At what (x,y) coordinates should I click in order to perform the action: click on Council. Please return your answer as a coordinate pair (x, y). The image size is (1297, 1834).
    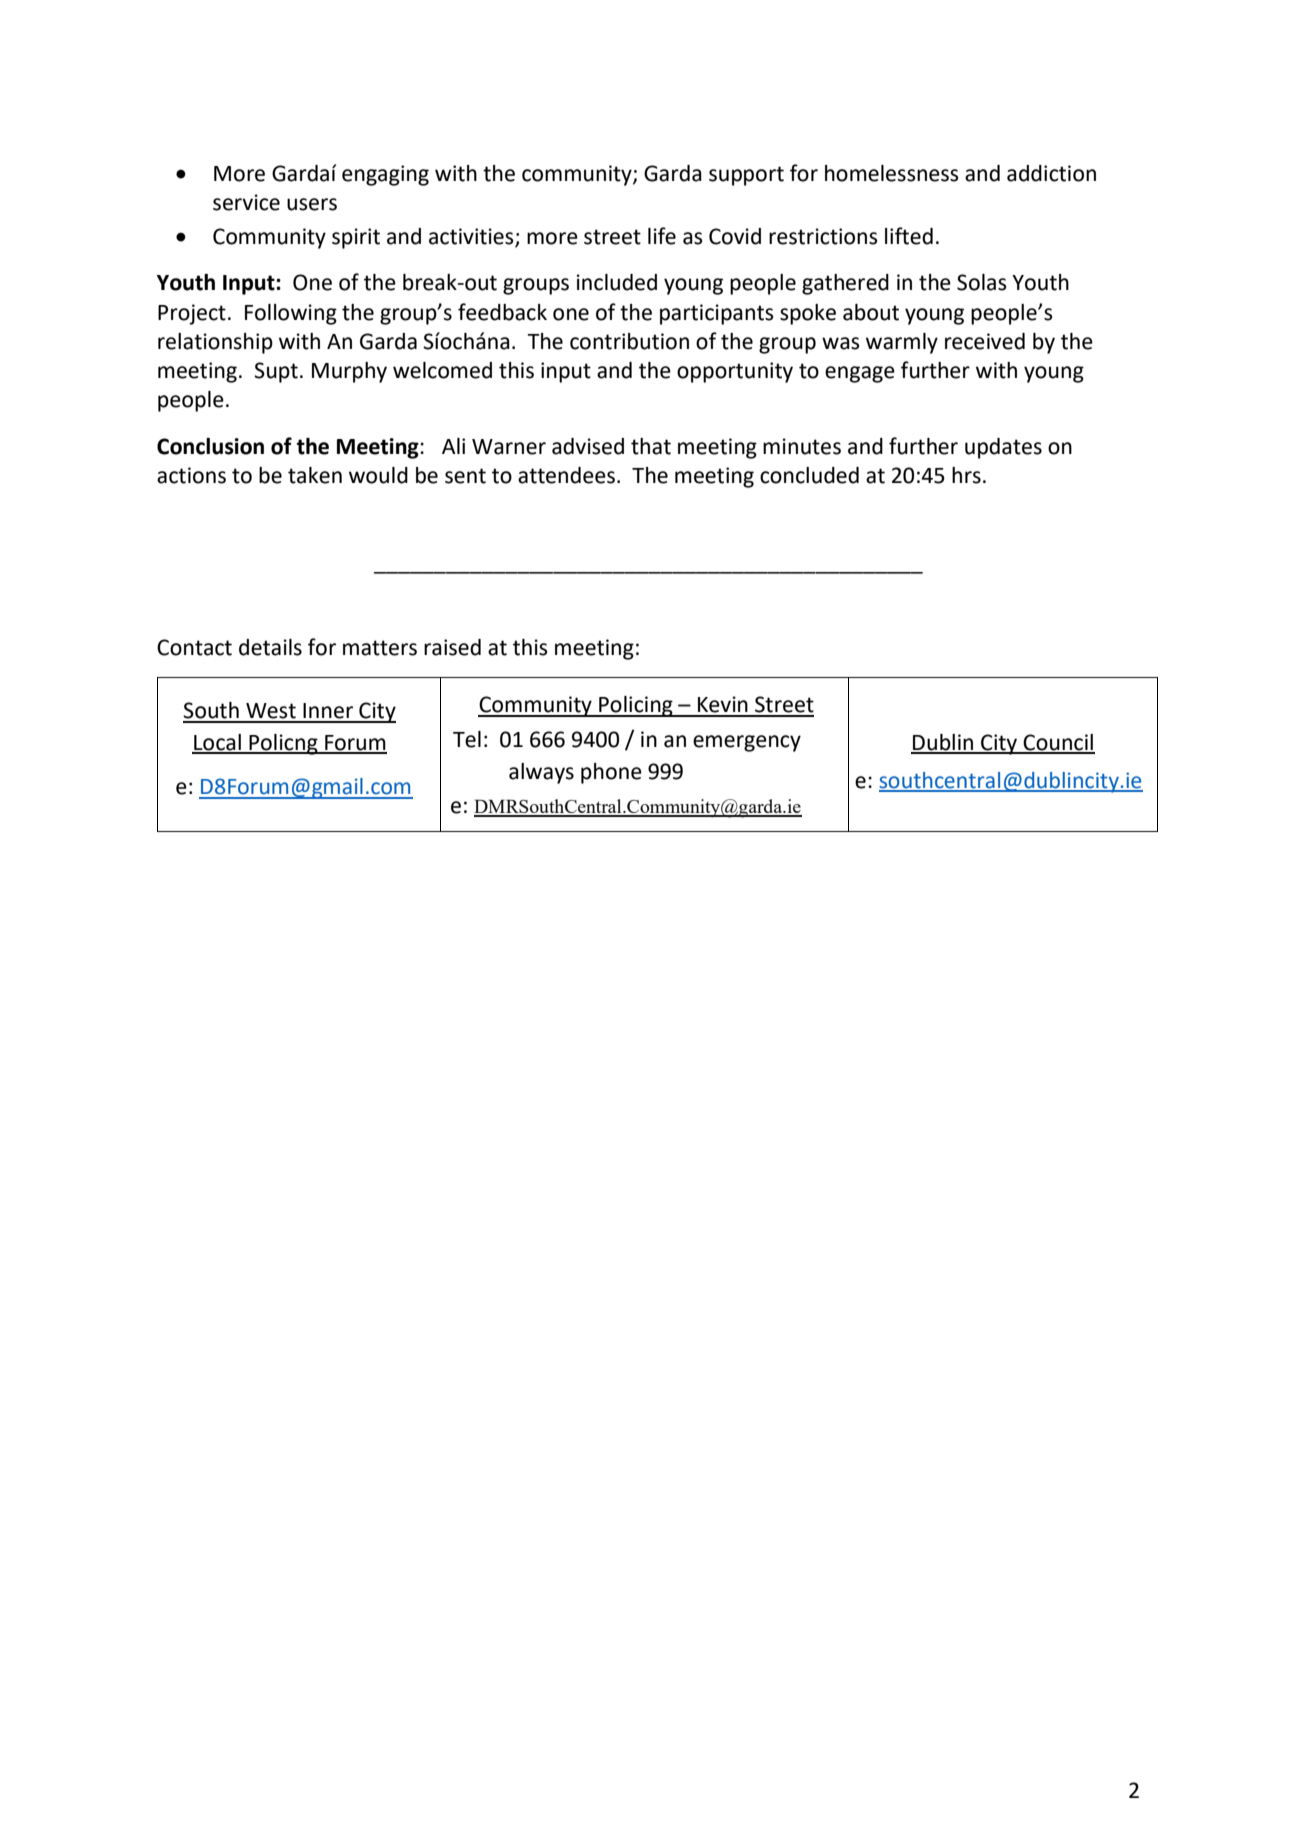
    Looking at the image, I should click on (1058, 743).
